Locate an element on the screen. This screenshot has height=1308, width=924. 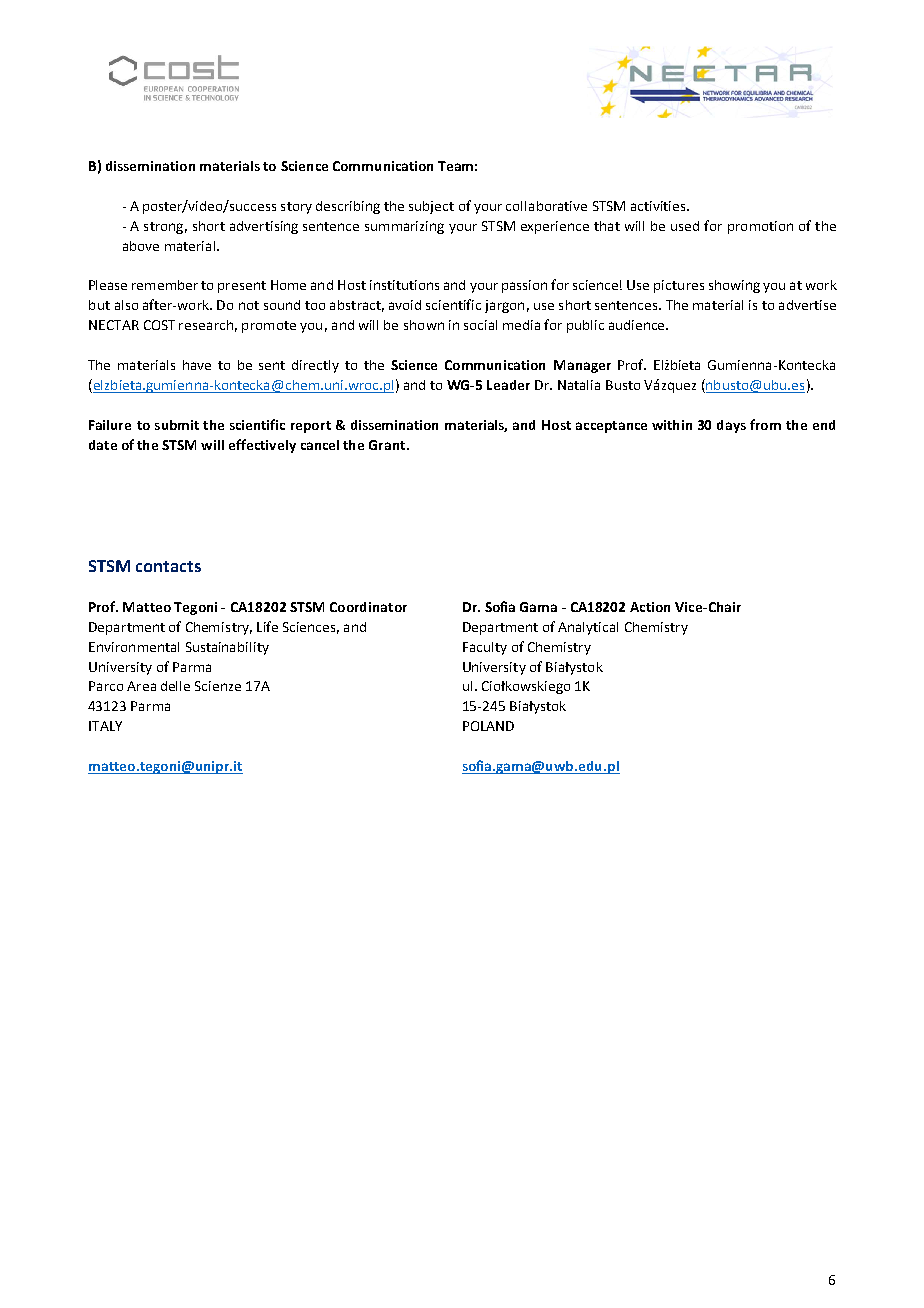
Analytical is located at coordinates (588, 628).
